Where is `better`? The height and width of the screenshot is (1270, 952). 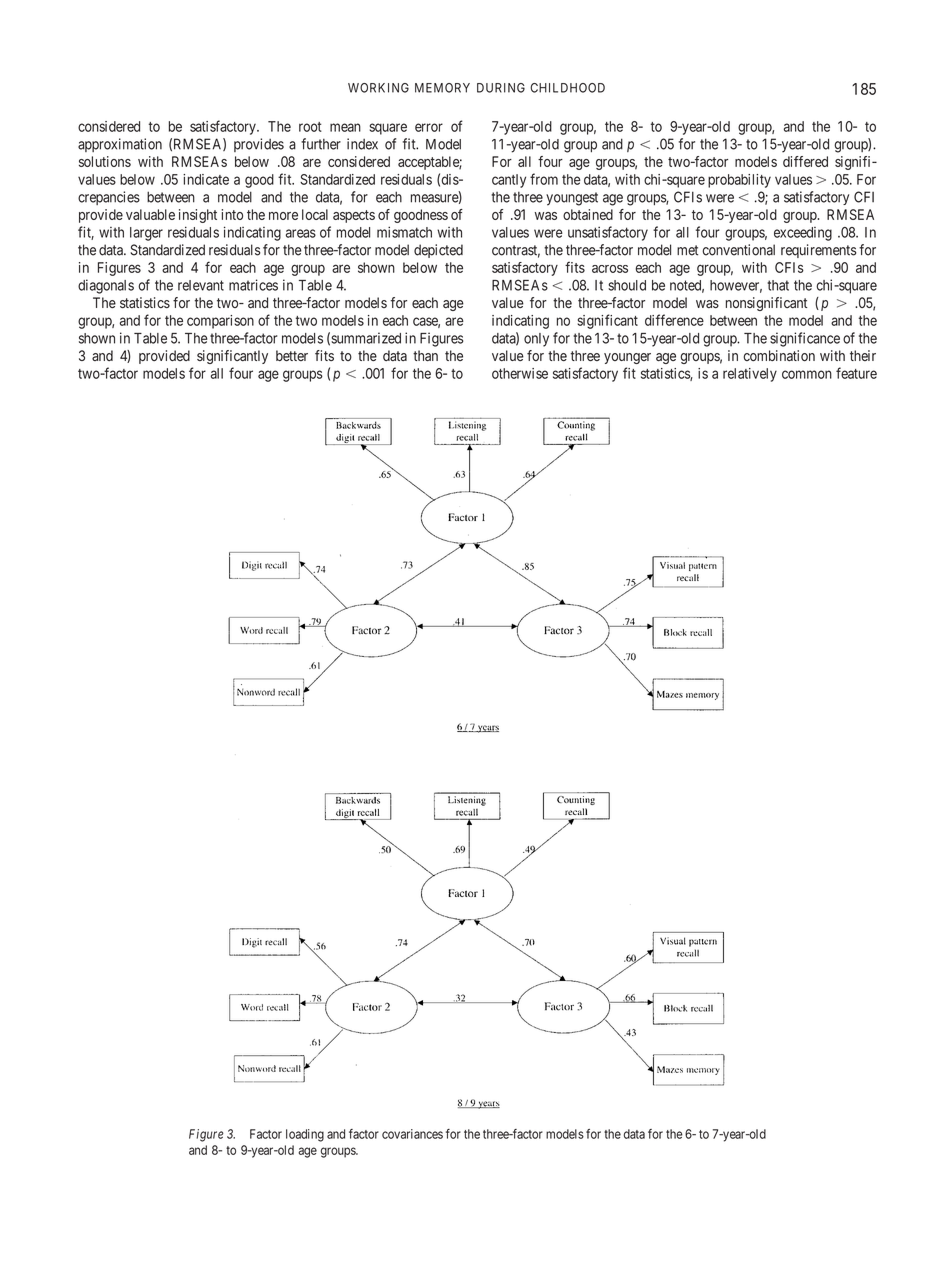 better is located at coordinates (292, 355).
